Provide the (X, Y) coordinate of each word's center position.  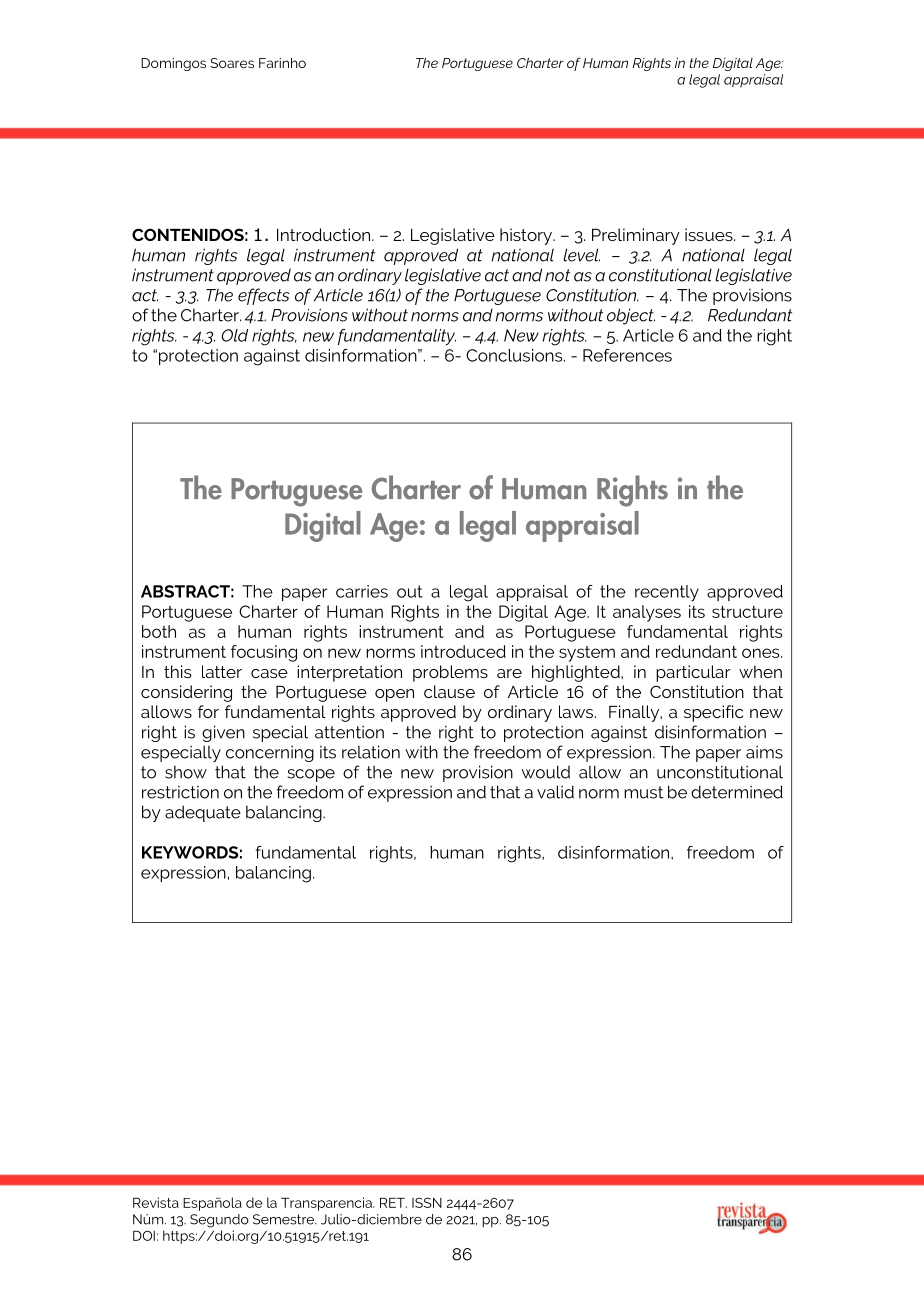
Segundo (219, 1221)
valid (555, 792)
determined (737, 792)
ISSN (427, 1202)
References (627, 355)
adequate (203, 813)
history (527, 236)
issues (710, 234)
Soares (232, 63)
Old (234, 335)
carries (362, 591)
